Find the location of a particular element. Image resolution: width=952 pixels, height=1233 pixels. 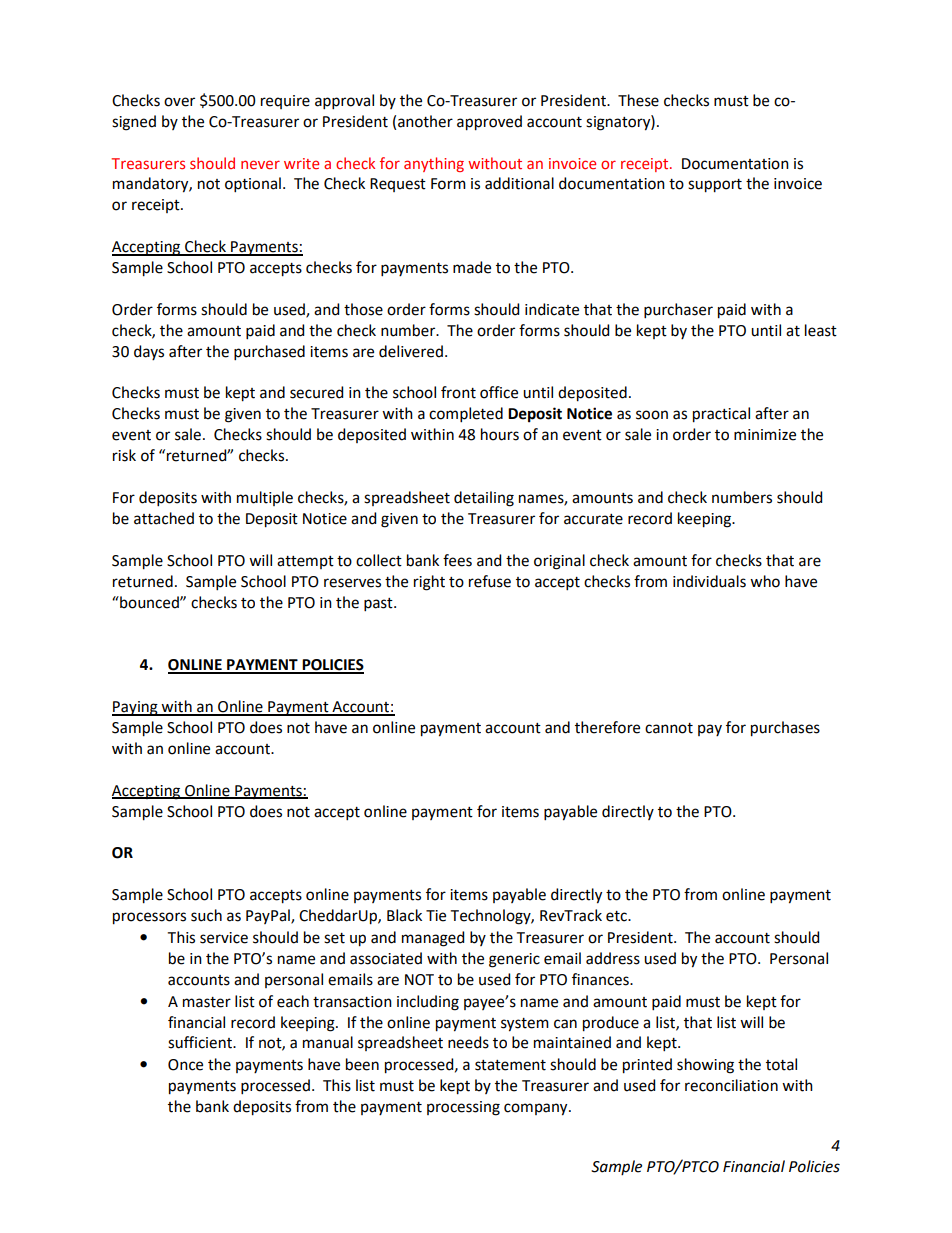

approved is located at coordinates (489, 123).
